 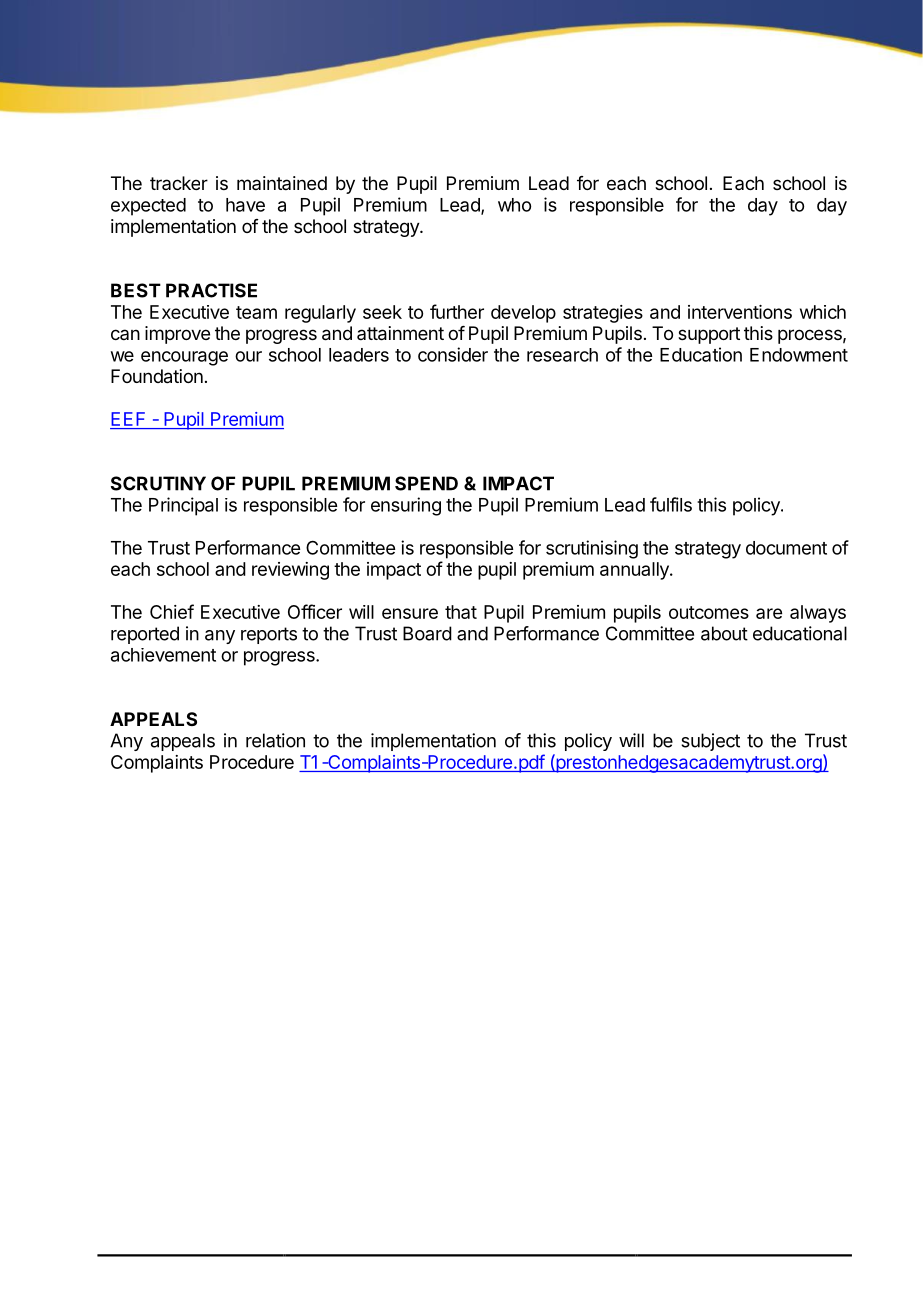 What do you see at coordinates (245, 205) in the document?
I see `have` at bounding box center [245, 205].
